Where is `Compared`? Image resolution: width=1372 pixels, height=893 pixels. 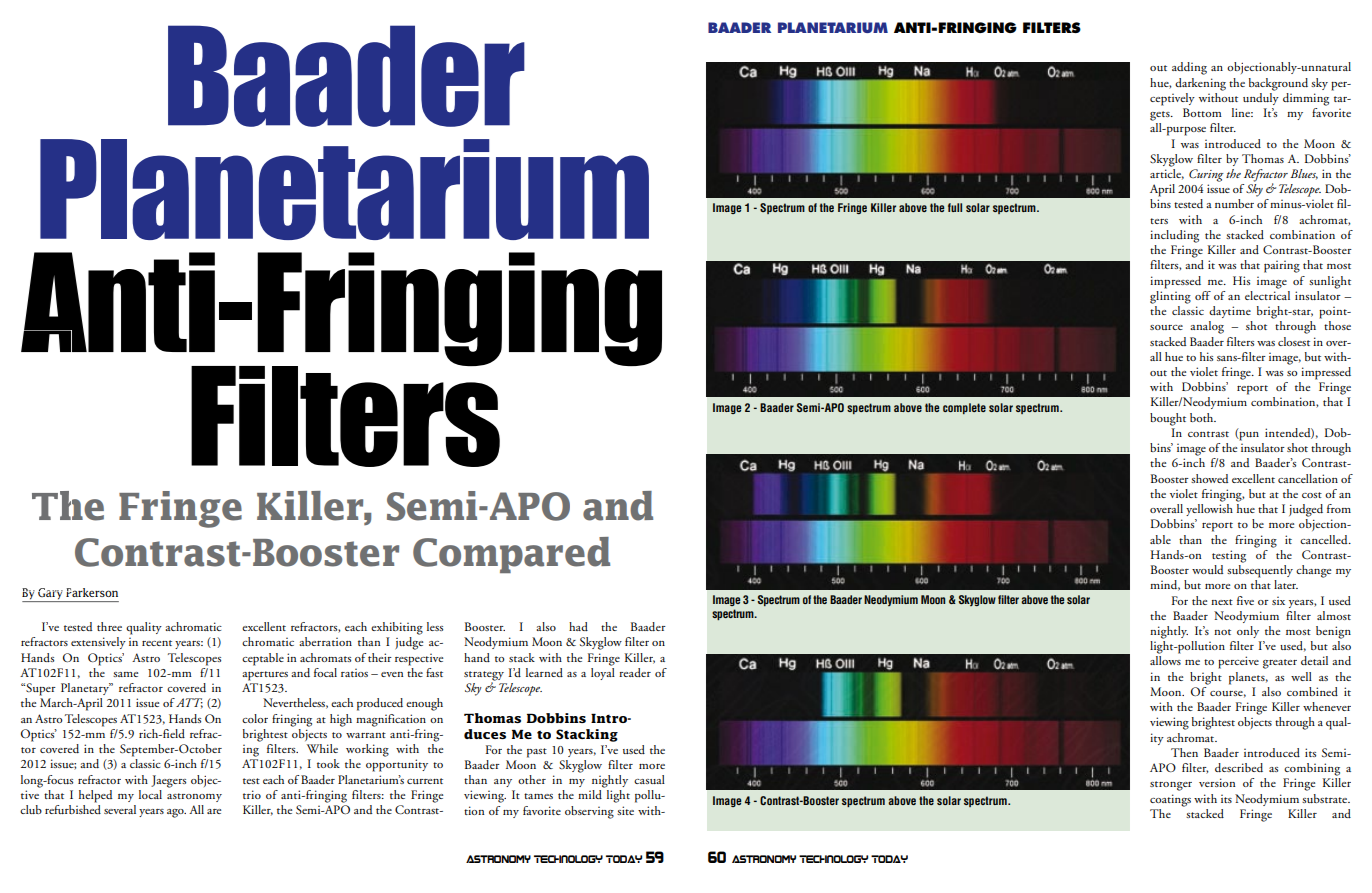
Compared is located at coordinates (511, 555).
